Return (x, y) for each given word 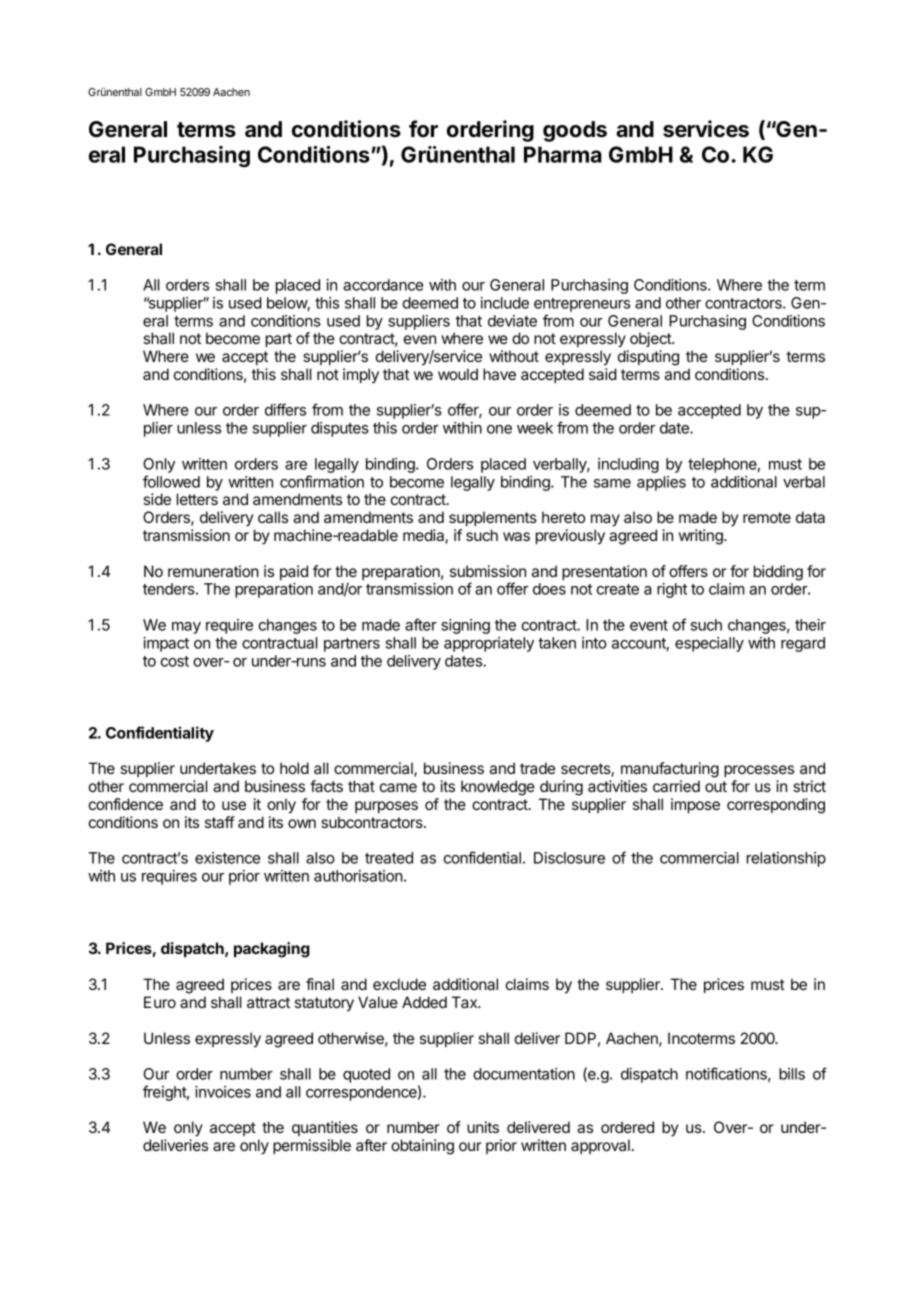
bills (792, 1074)
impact (166, 644)
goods (575, 131)
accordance (383, 285)
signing (465, 626)
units (483, 1127)
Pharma (563, 154)
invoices (223, 1092)
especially (709, 644)
